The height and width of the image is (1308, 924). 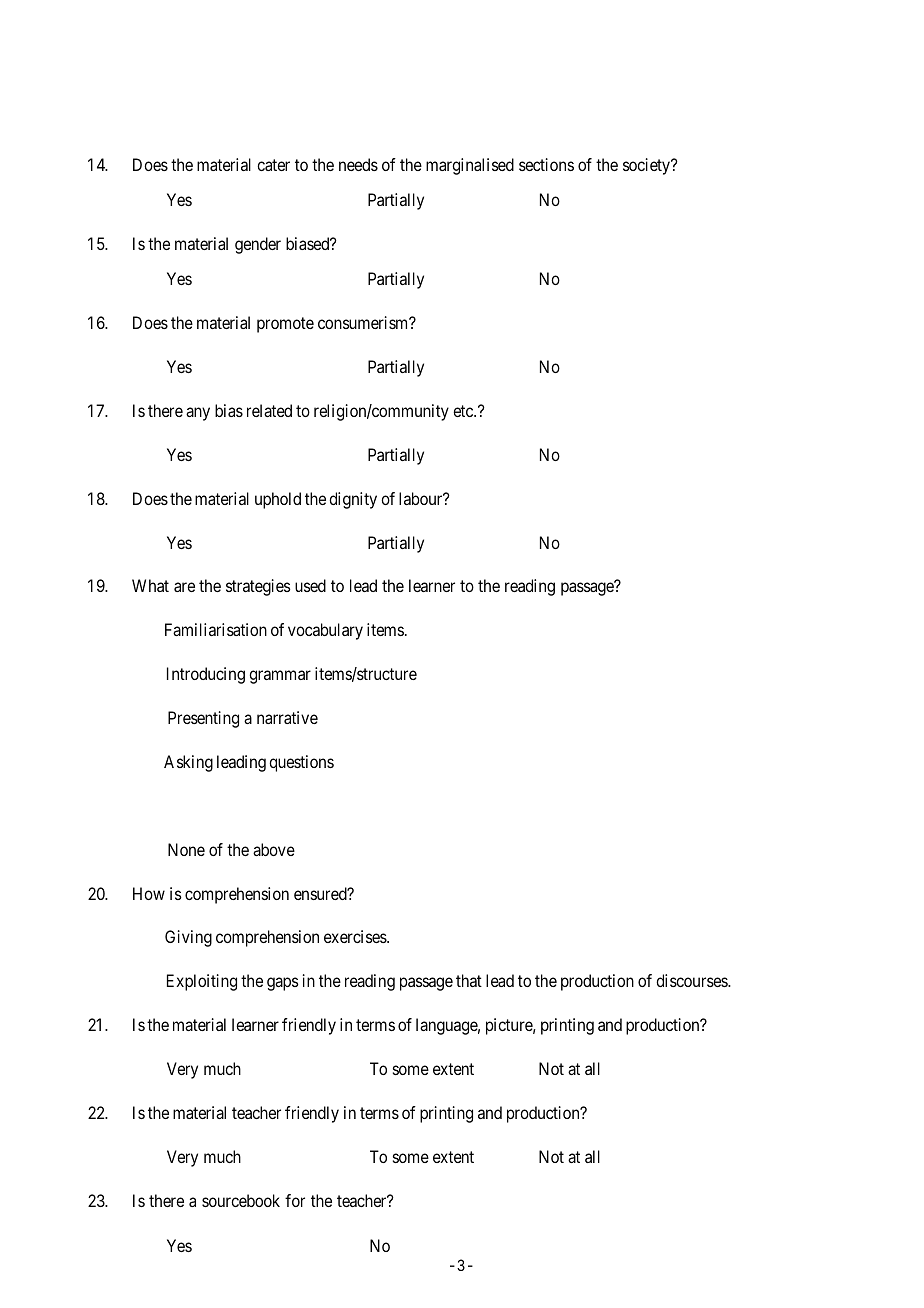 I want to click on gender, so click(x=258, y=245).
